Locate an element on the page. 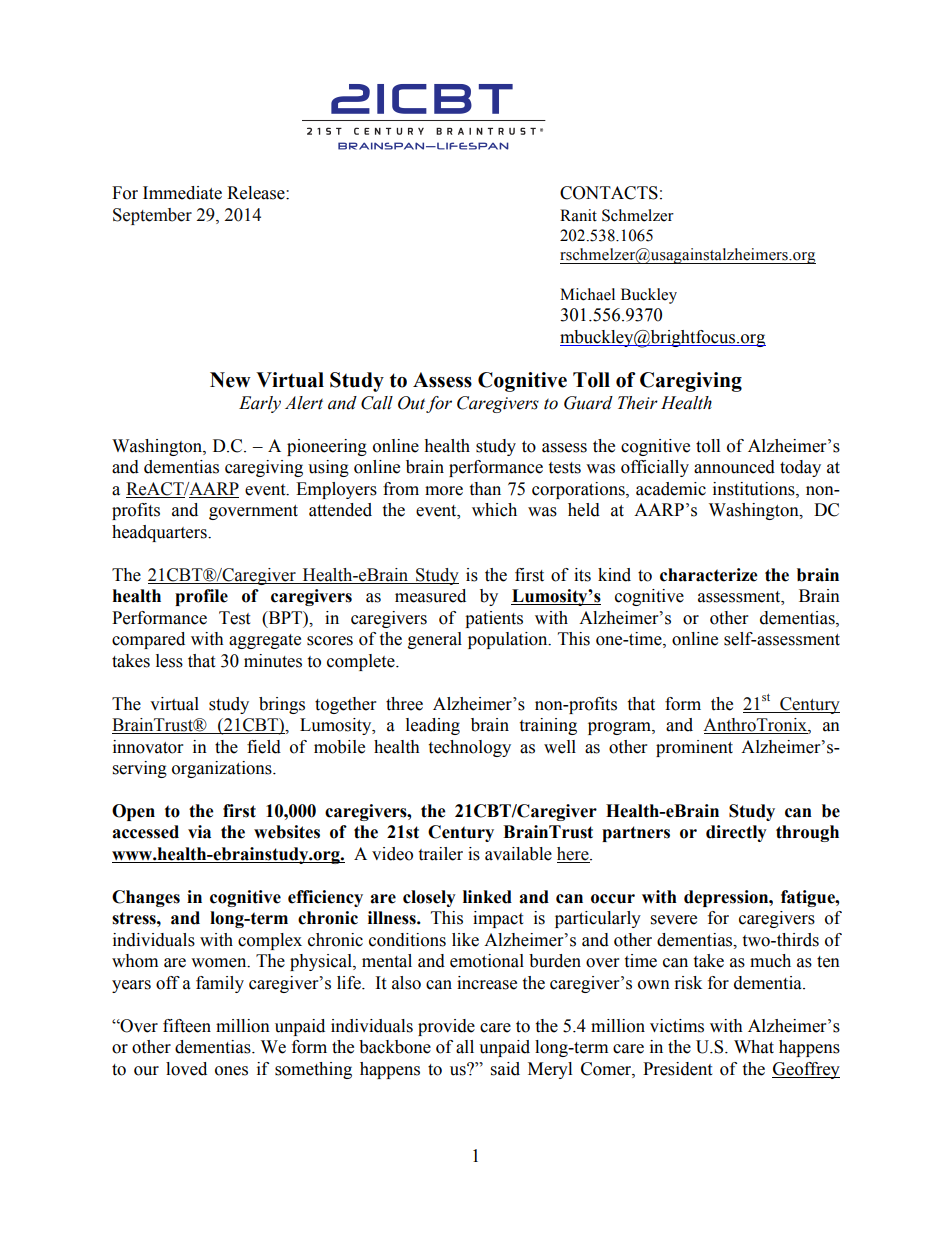 The image size is (952, 1233). New is located at coordinates (230, 380).
